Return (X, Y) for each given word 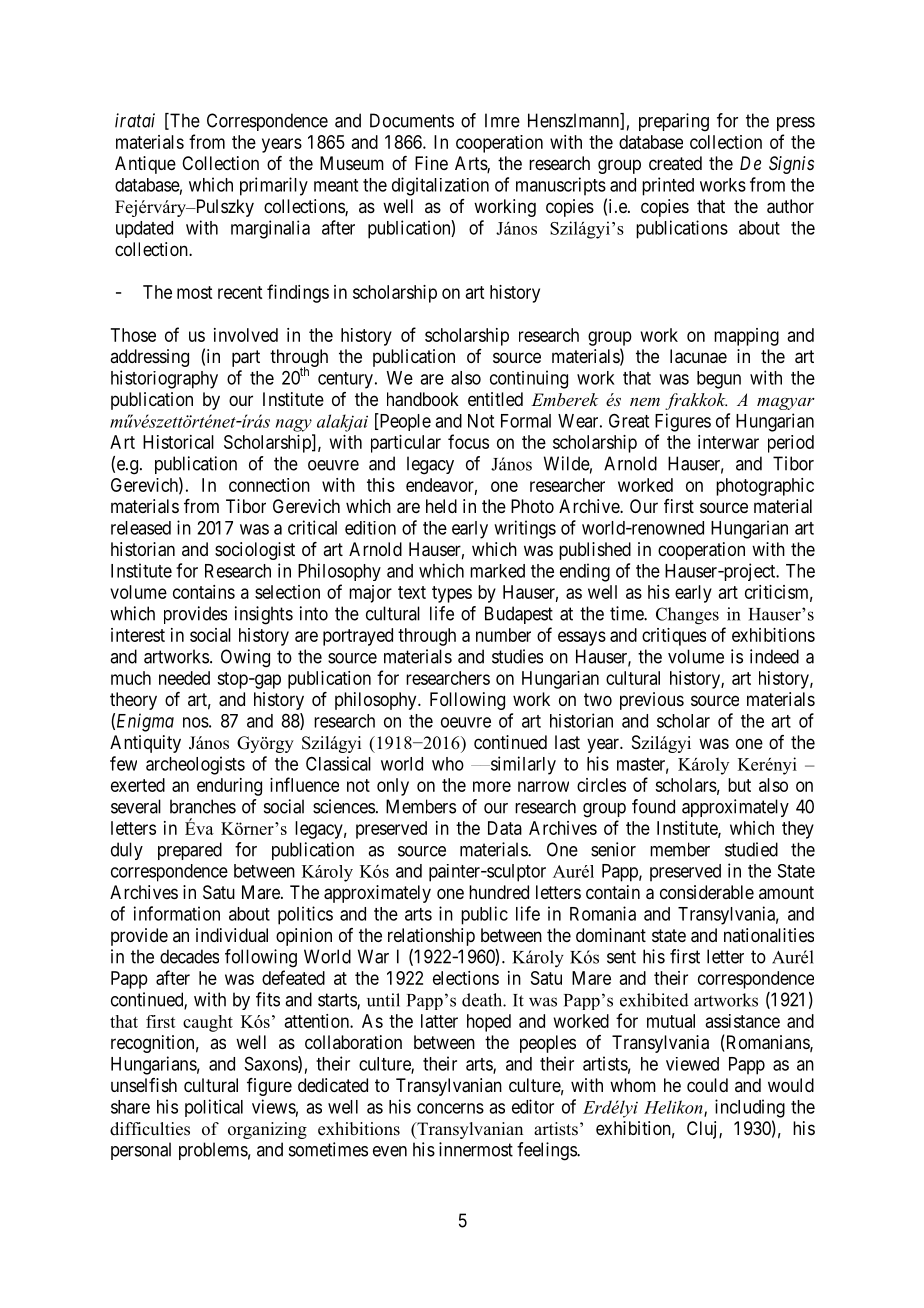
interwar (728, 442)
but (739, 785)
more (492, 786)
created (675, 163)
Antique (145, 165)
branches (203, 806)
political (214, 1108)
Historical (178, 442)
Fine (431, 163)
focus (468, 441)
